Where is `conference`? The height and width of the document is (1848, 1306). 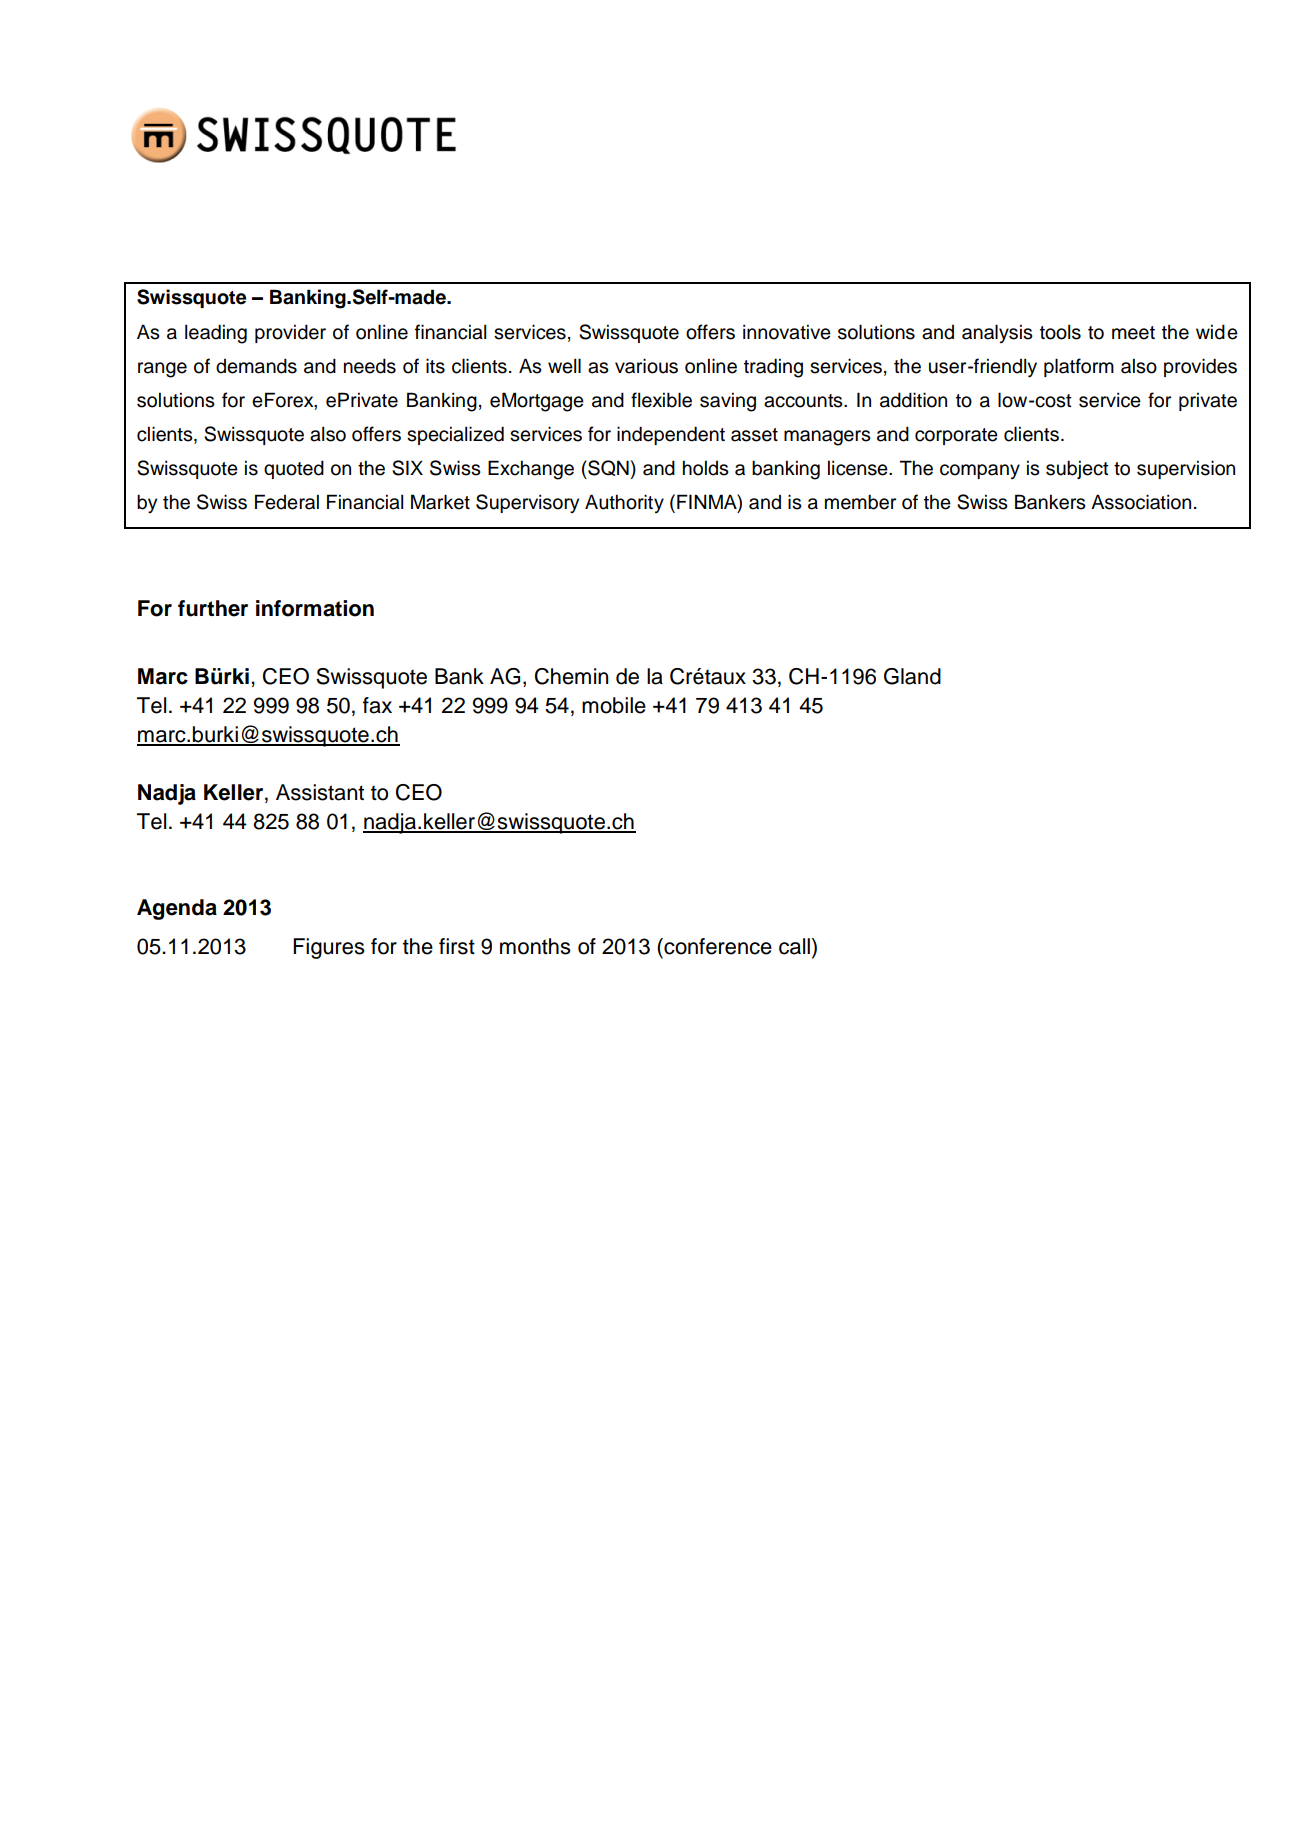
conference is located at coordinates (717, 946).
